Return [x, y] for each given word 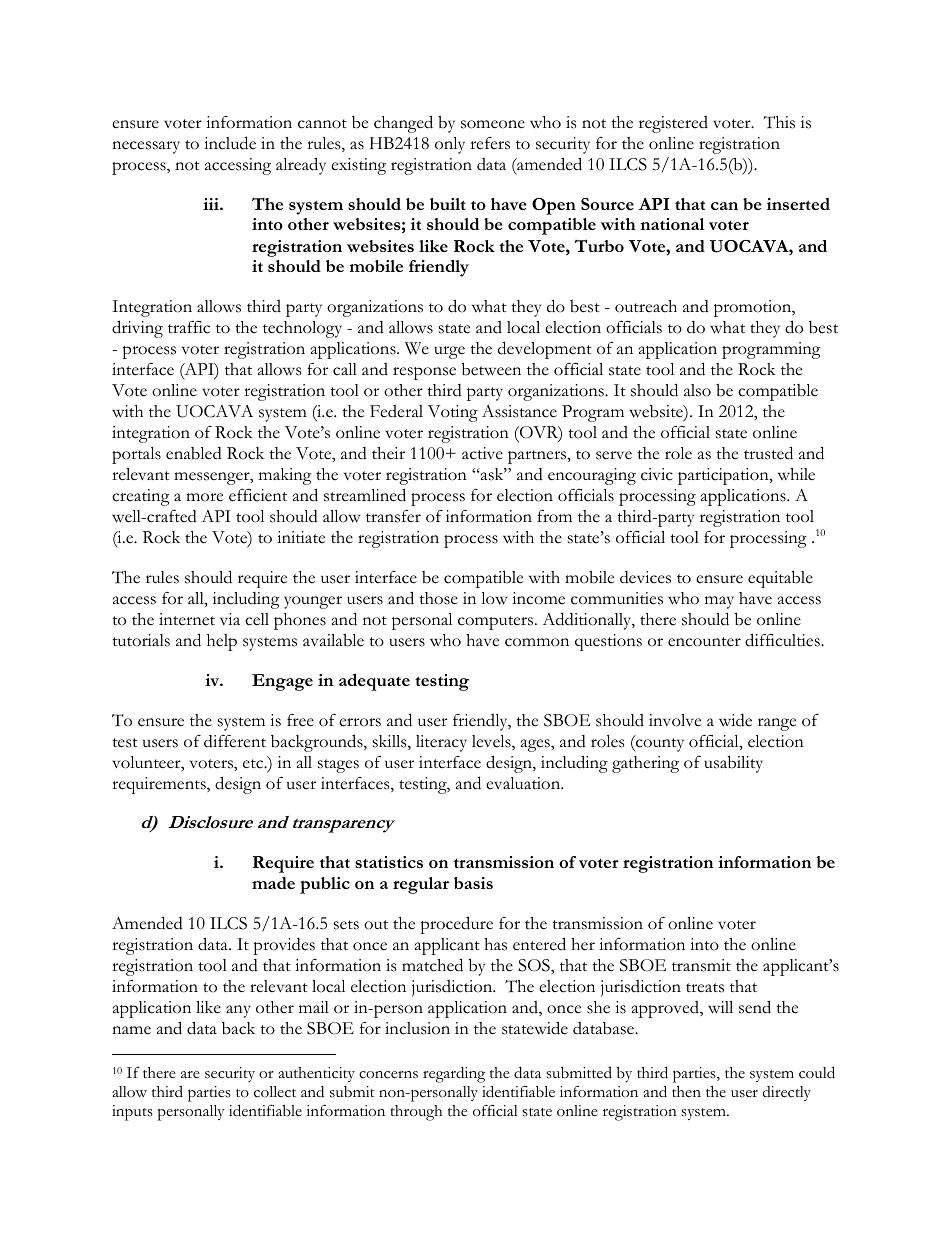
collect [275, 1092]
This [779, 122]
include [230, 143]
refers [490, 143]
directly [787, 1093]
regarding [454, 1074]
